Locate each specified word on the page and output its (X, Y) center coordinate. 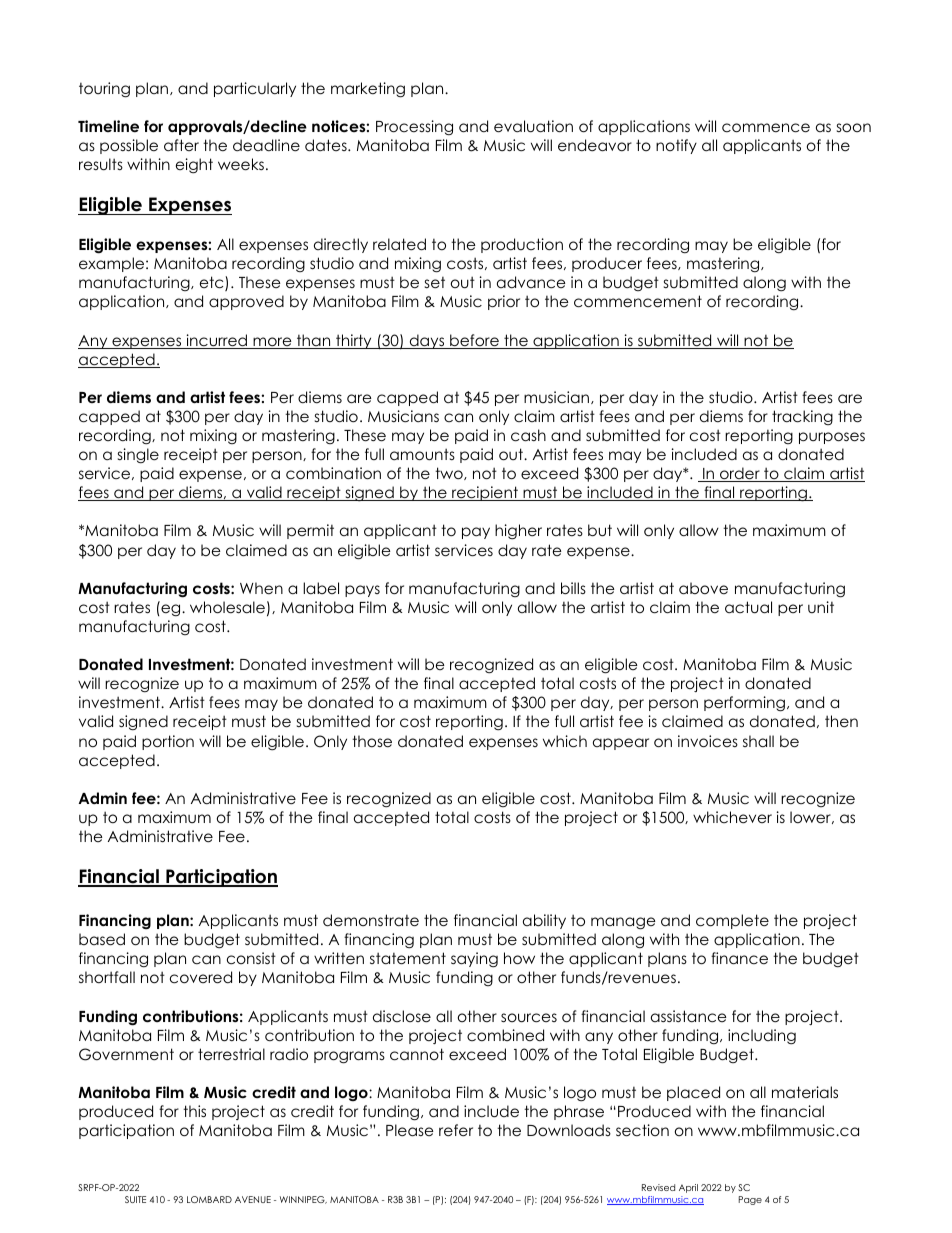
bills (573, 588)
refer (456, 1130)
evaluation (533, 126)
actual (748, 607)
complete (732, 921)
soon (854, 127)
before (474, 341)
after (181, 145)
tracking (802, 417)
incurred (217, 341)
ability (544, 921)
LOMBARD (209, 1199)
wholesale (227, 607)
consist (251, 958)
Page (750, 1200)
